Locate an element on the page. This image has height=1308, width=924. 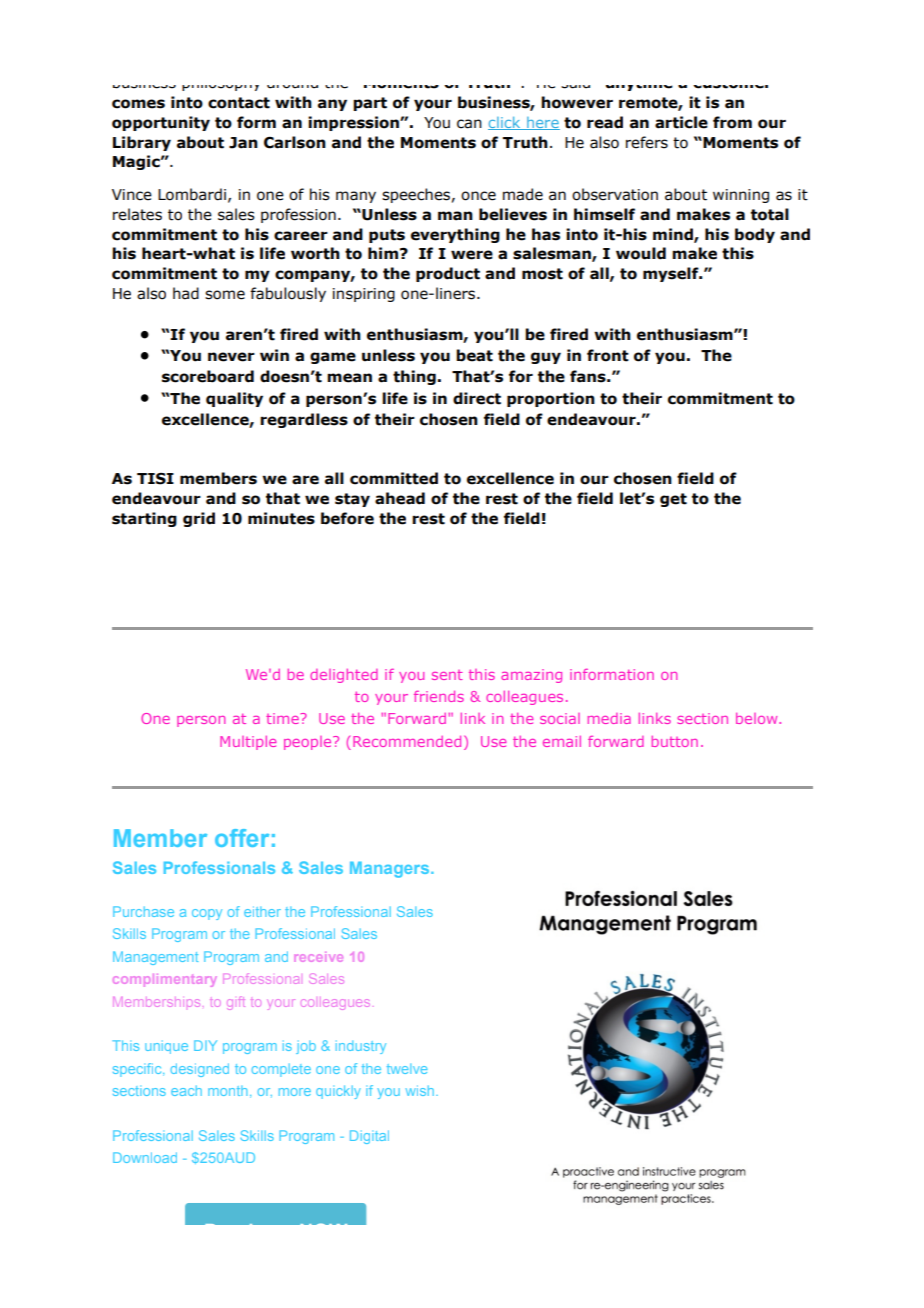
can is located at coordinates (469, 124).
